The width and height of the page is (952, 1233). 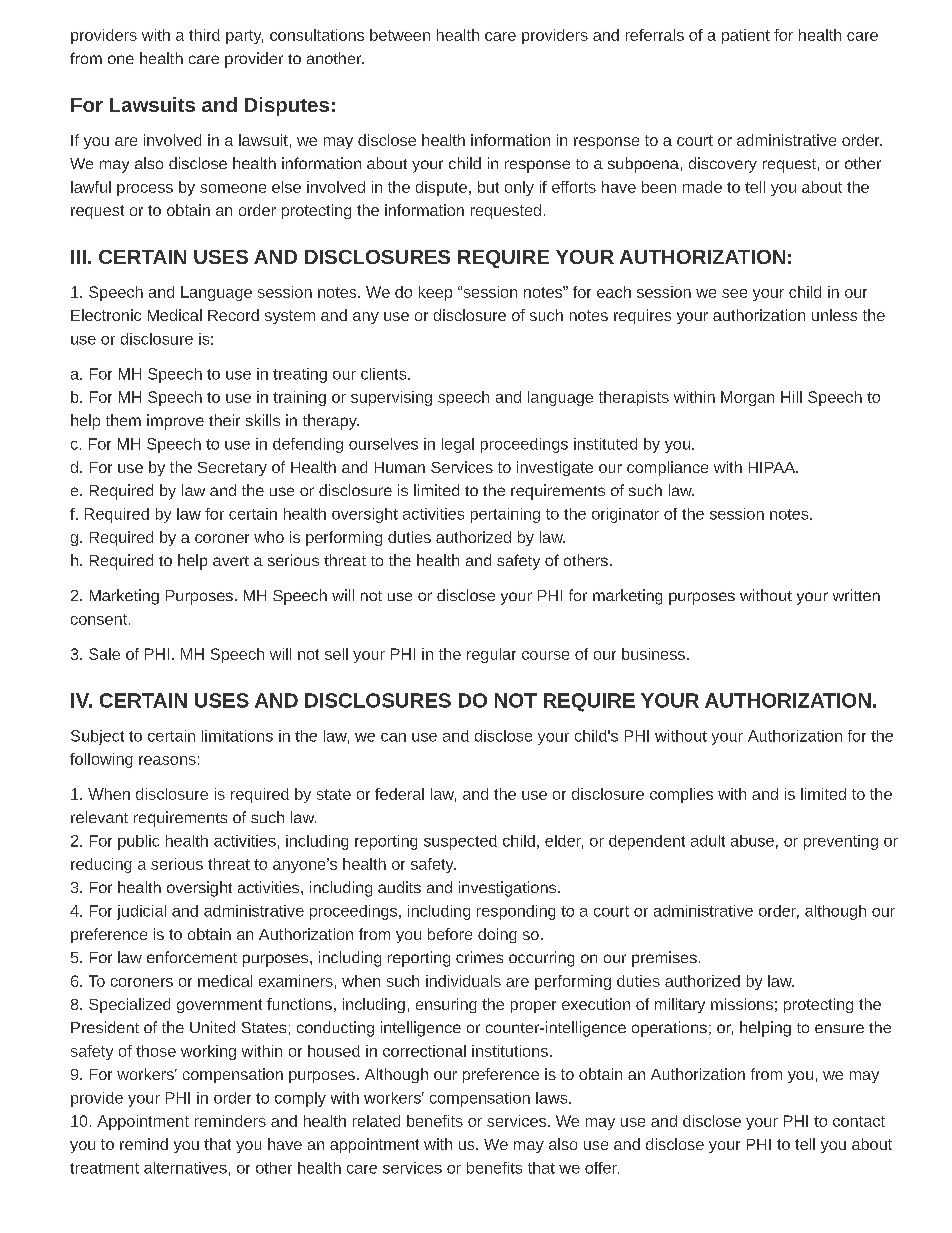 I want to click on suspected, so click(x=460, y=842).
